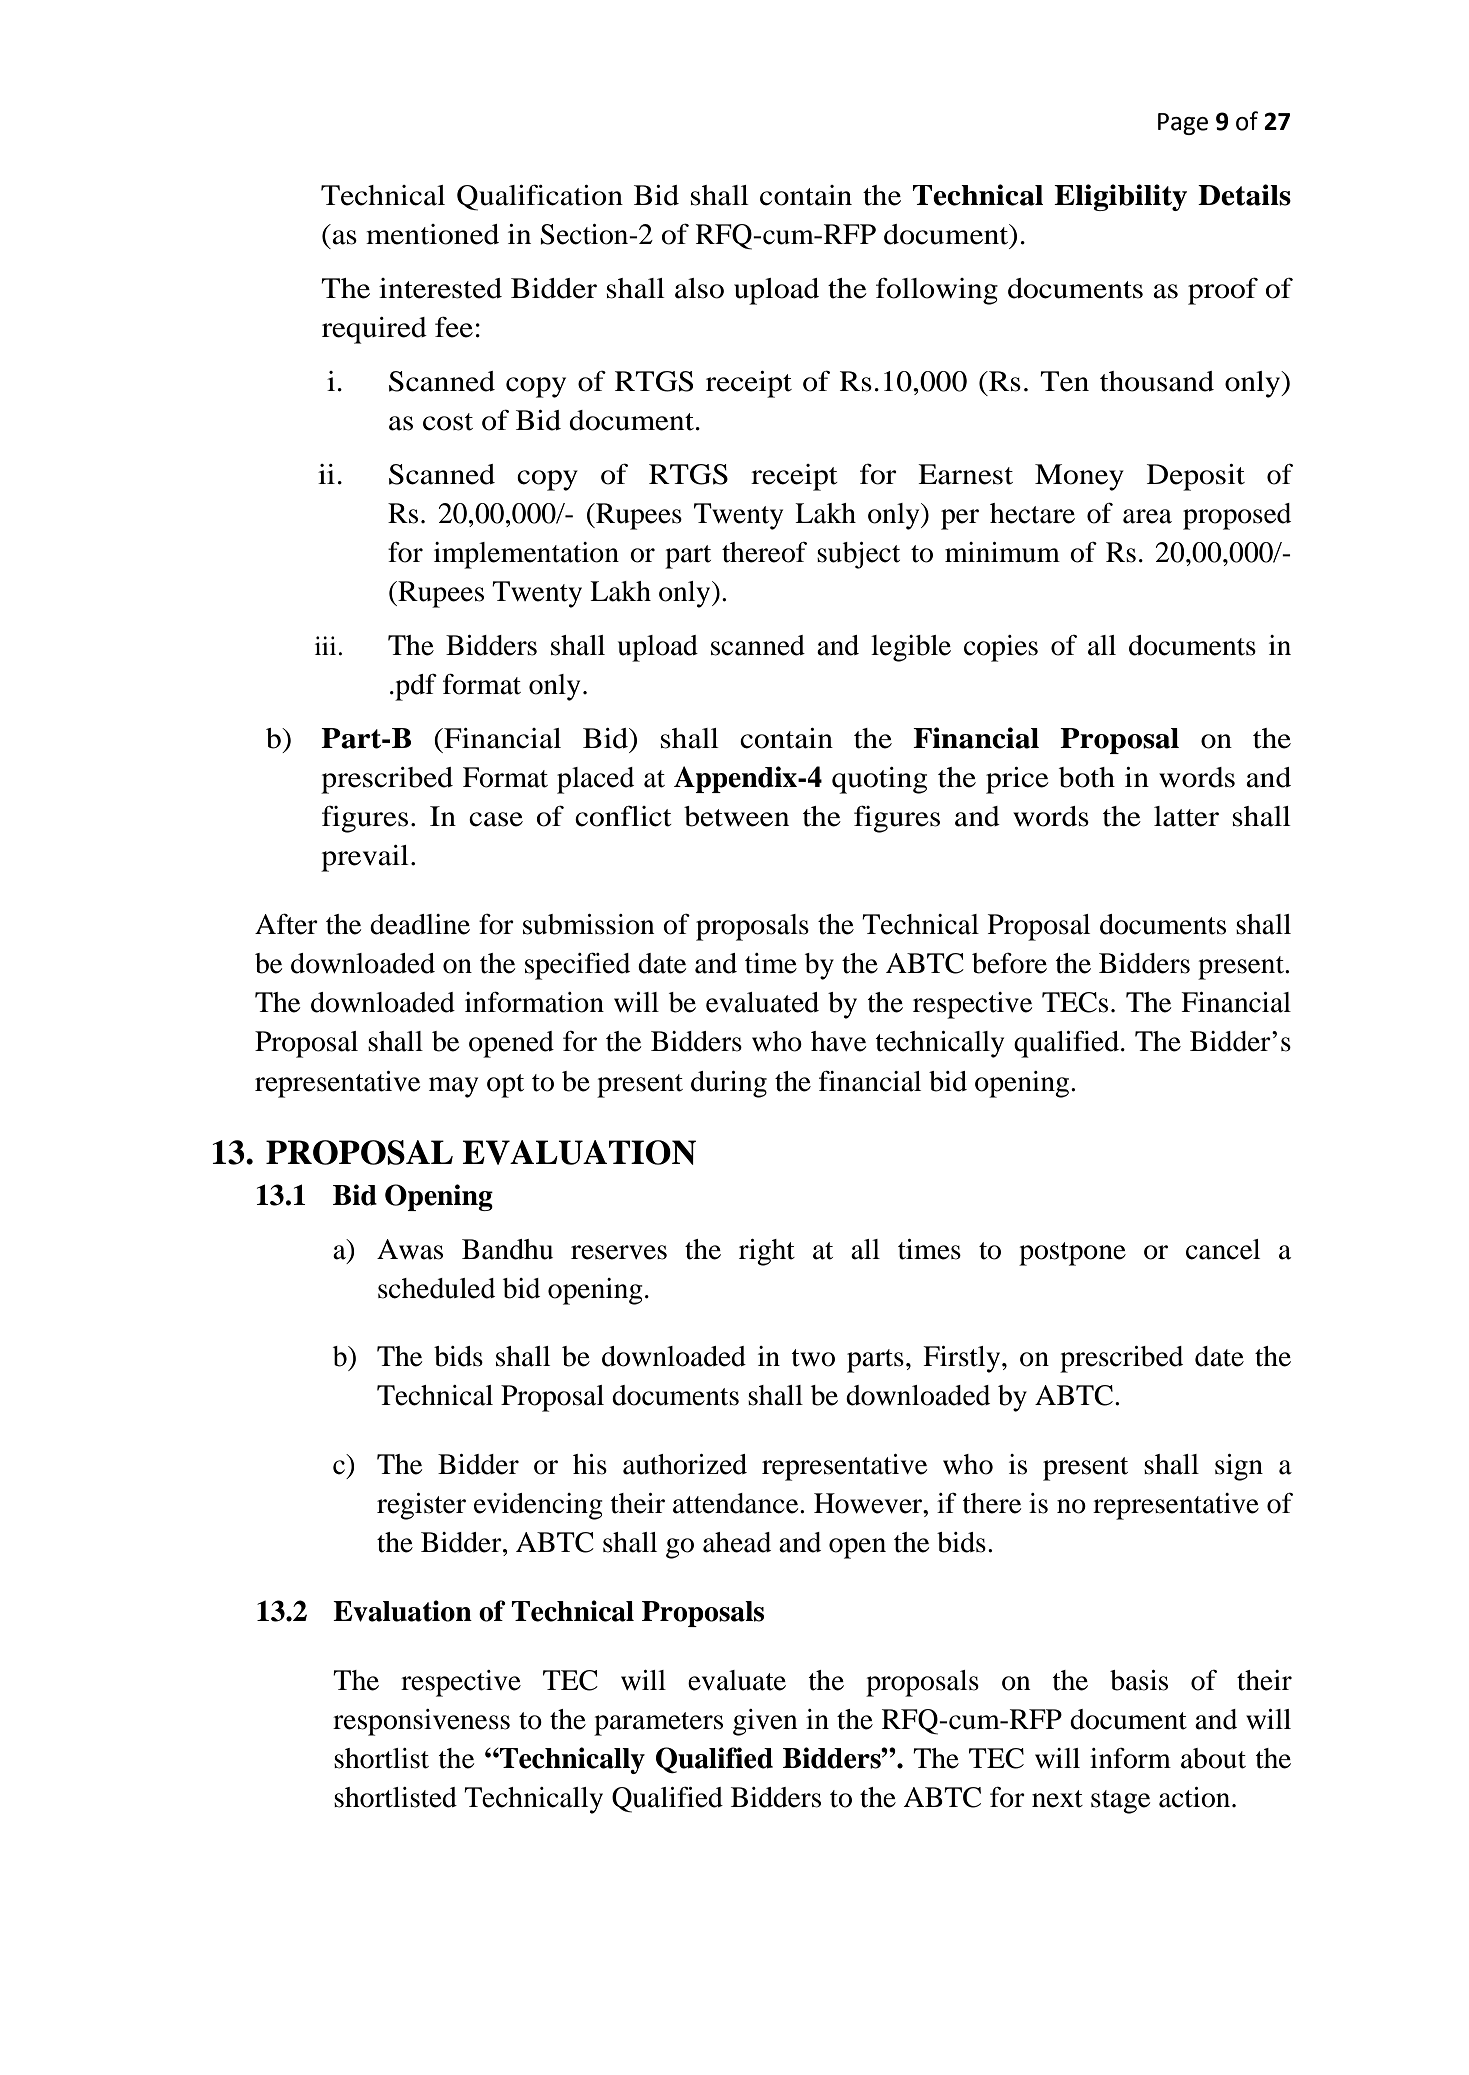 This image has width=1469, height=2075. Describe the element at coordinates (432, 234) in the image. I see `mentioned` at that location.
